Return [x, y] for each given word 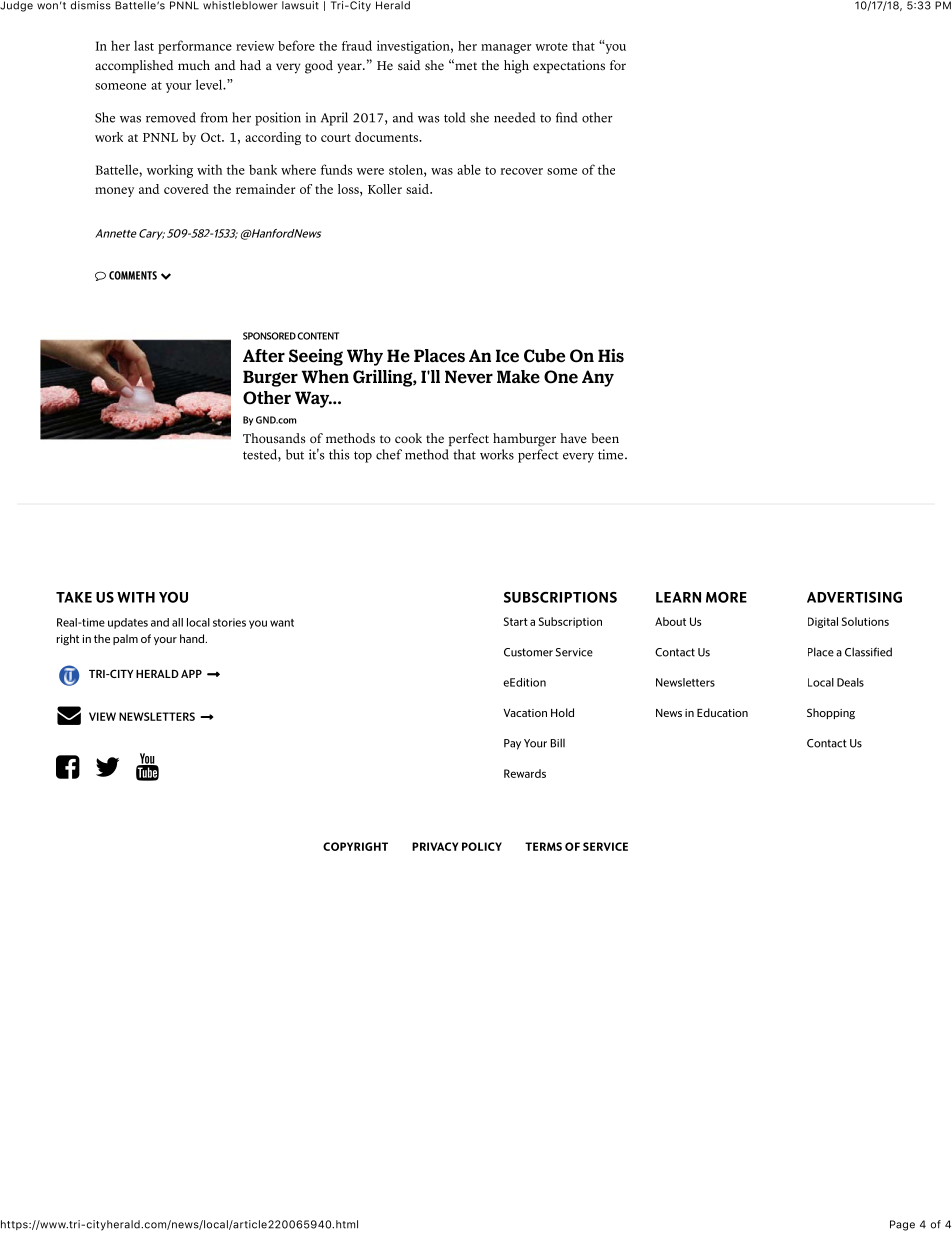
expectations [569, 66]
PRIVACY [435, 846]
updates [128, 623]
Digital [823, 622]
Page [902, 1225]
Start [516, 621]
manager [506, 49]
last [144, 46]
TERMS [543, 846]
